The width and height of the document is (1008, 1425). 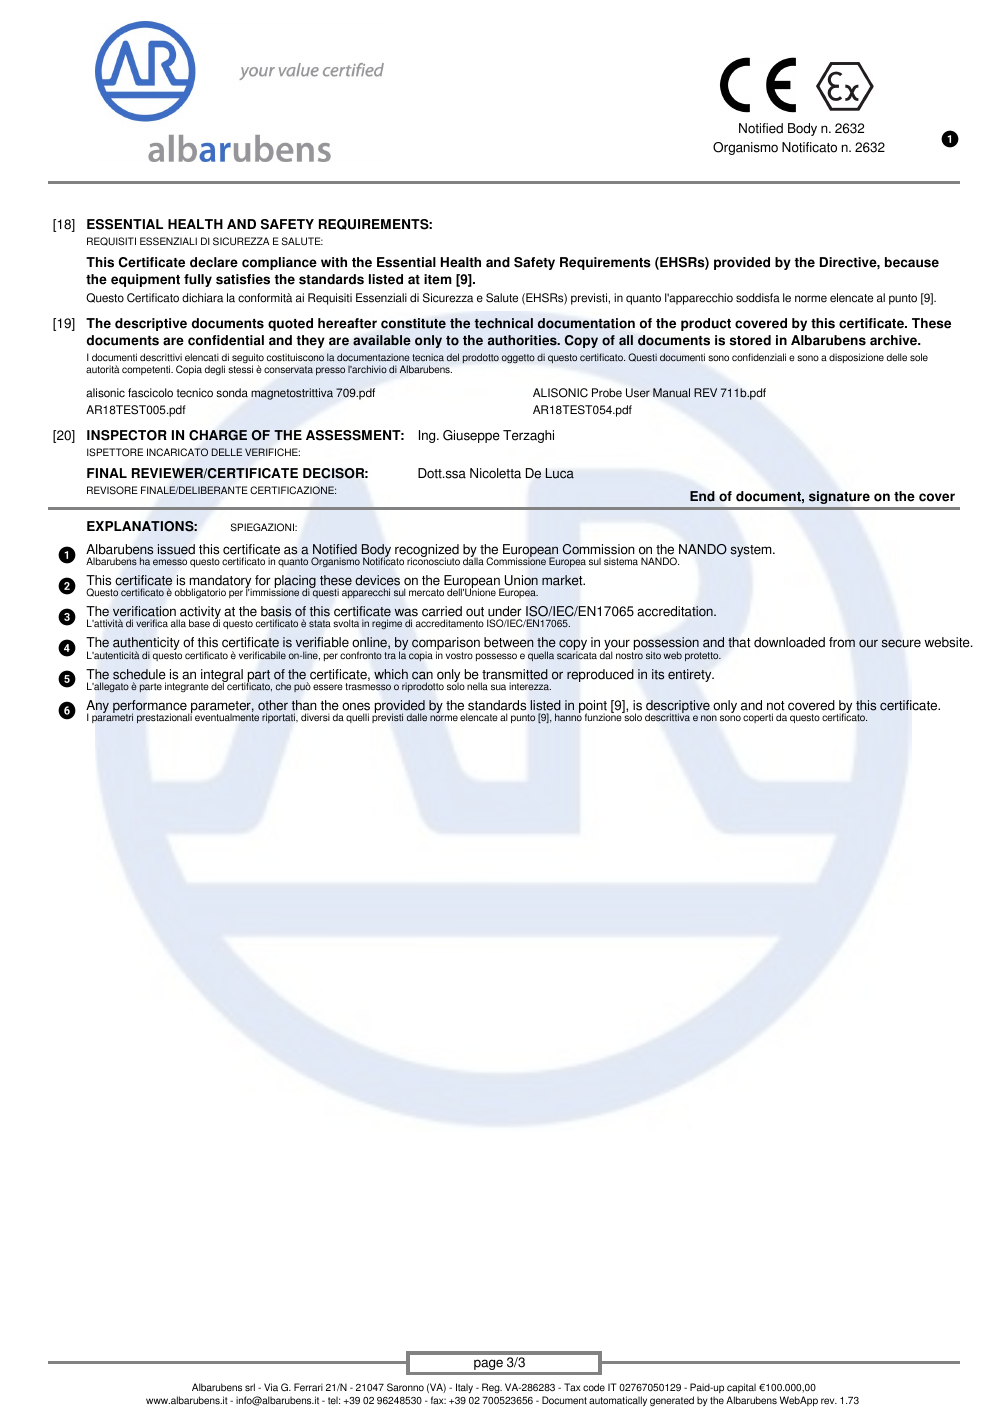 I want to click on Tax, so click(x=572, y=1387).
